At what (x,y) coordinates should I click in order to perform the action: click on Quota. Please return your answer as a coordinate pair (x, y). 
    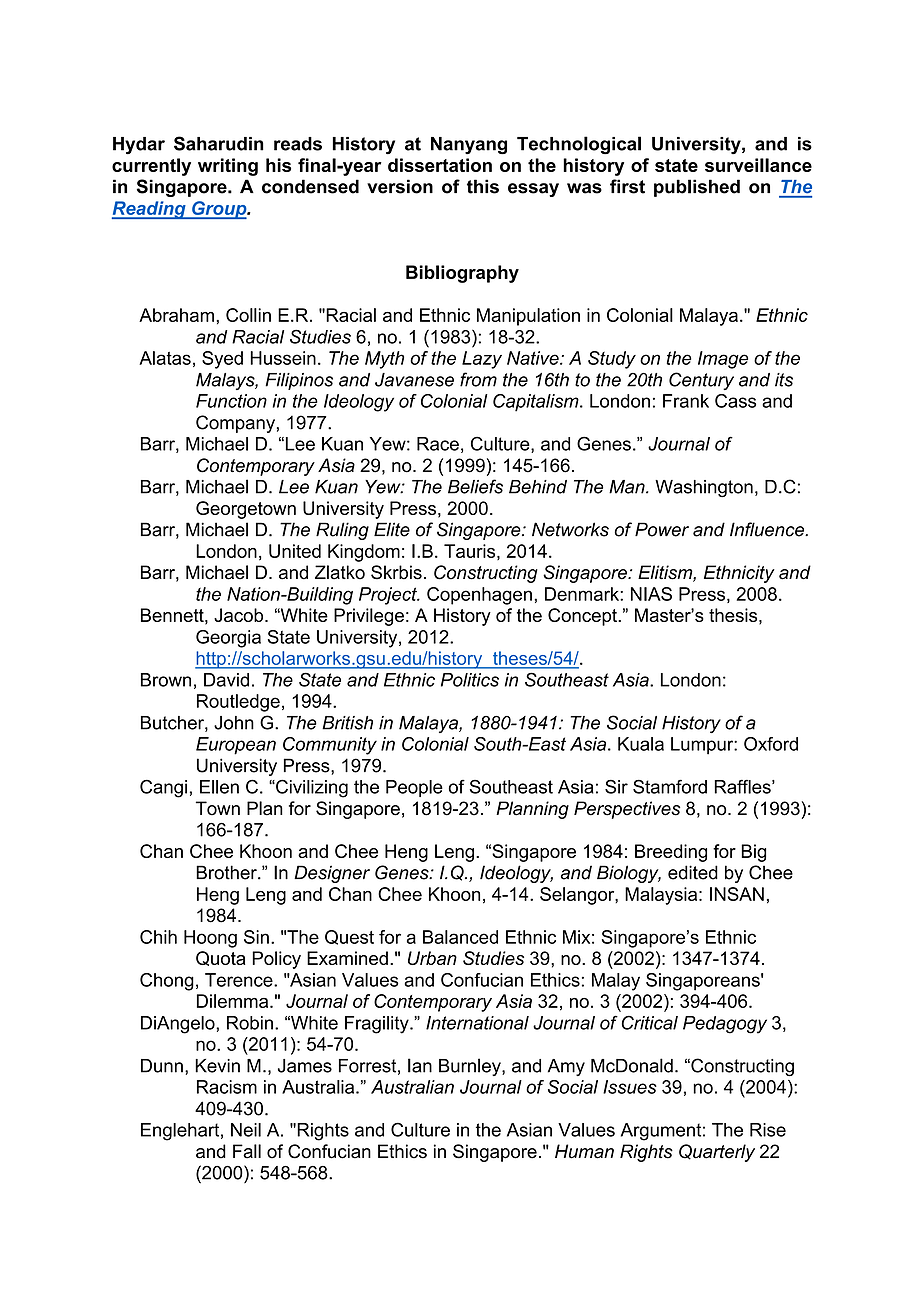
    Looking at the image, I should click on (220, 958).
